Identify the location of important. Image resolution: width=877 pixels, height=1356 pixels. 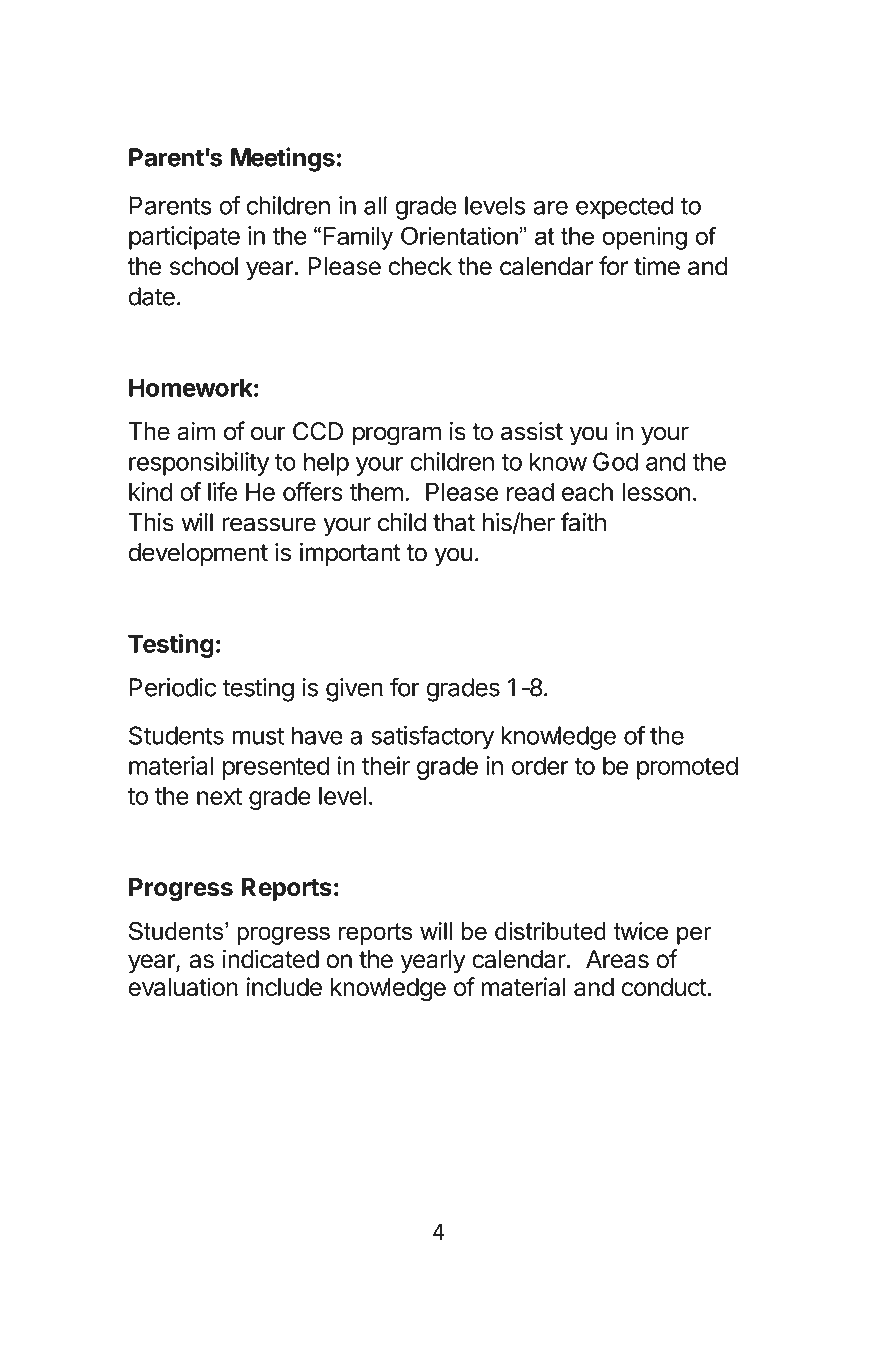
(350, 554).
